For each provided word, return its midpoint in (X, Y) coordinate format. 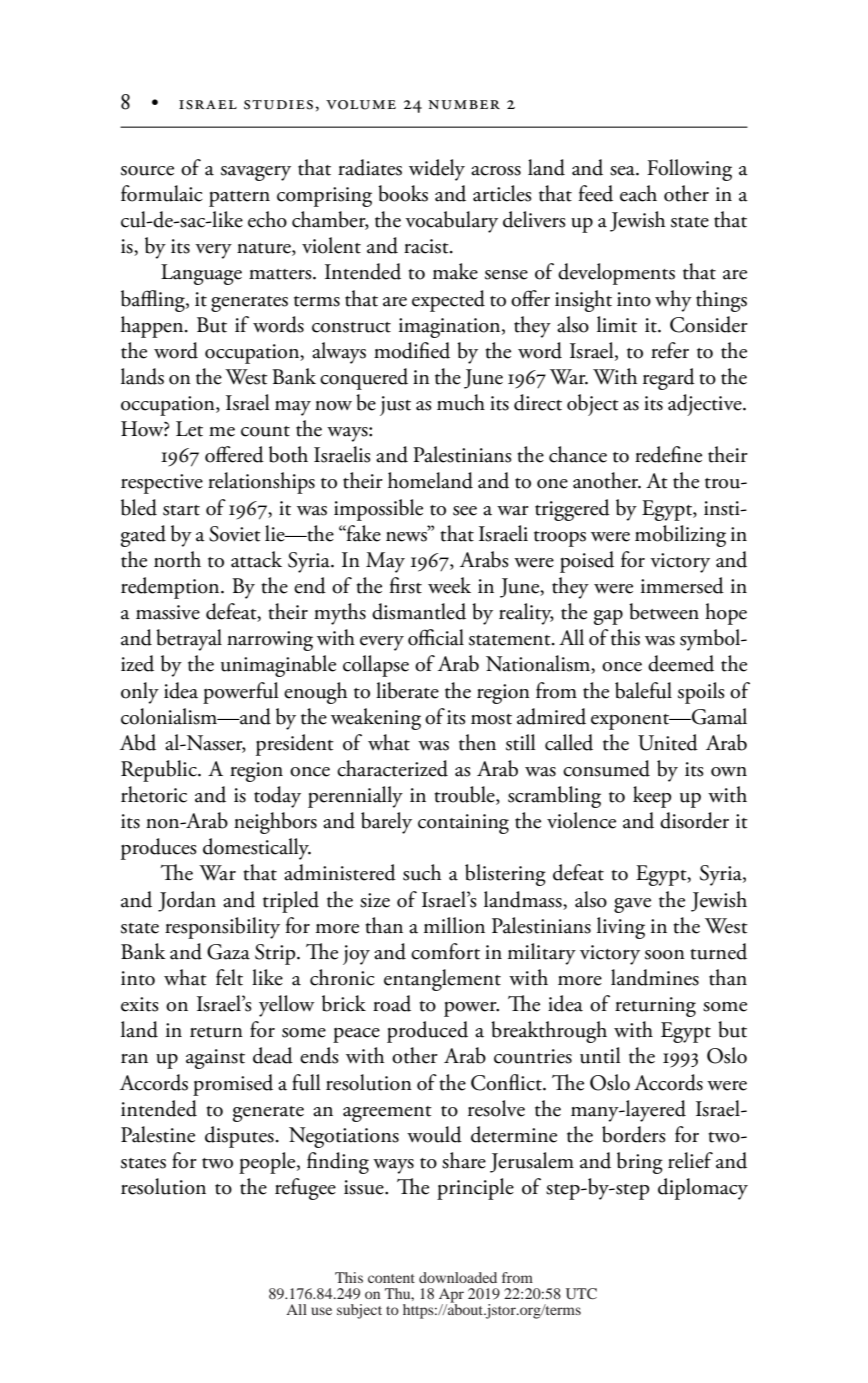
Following (689, 170)
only (140, 693)
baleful (643, 690)
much (461, 402)
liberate (407, 690)
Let (189, 429)
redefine (668, 454)
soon (665, 955)
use (321, 1311)
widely (437, 170)
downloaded (458, 1277)
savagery (256, 173)
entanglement (442, 980)
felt (229, 977)
